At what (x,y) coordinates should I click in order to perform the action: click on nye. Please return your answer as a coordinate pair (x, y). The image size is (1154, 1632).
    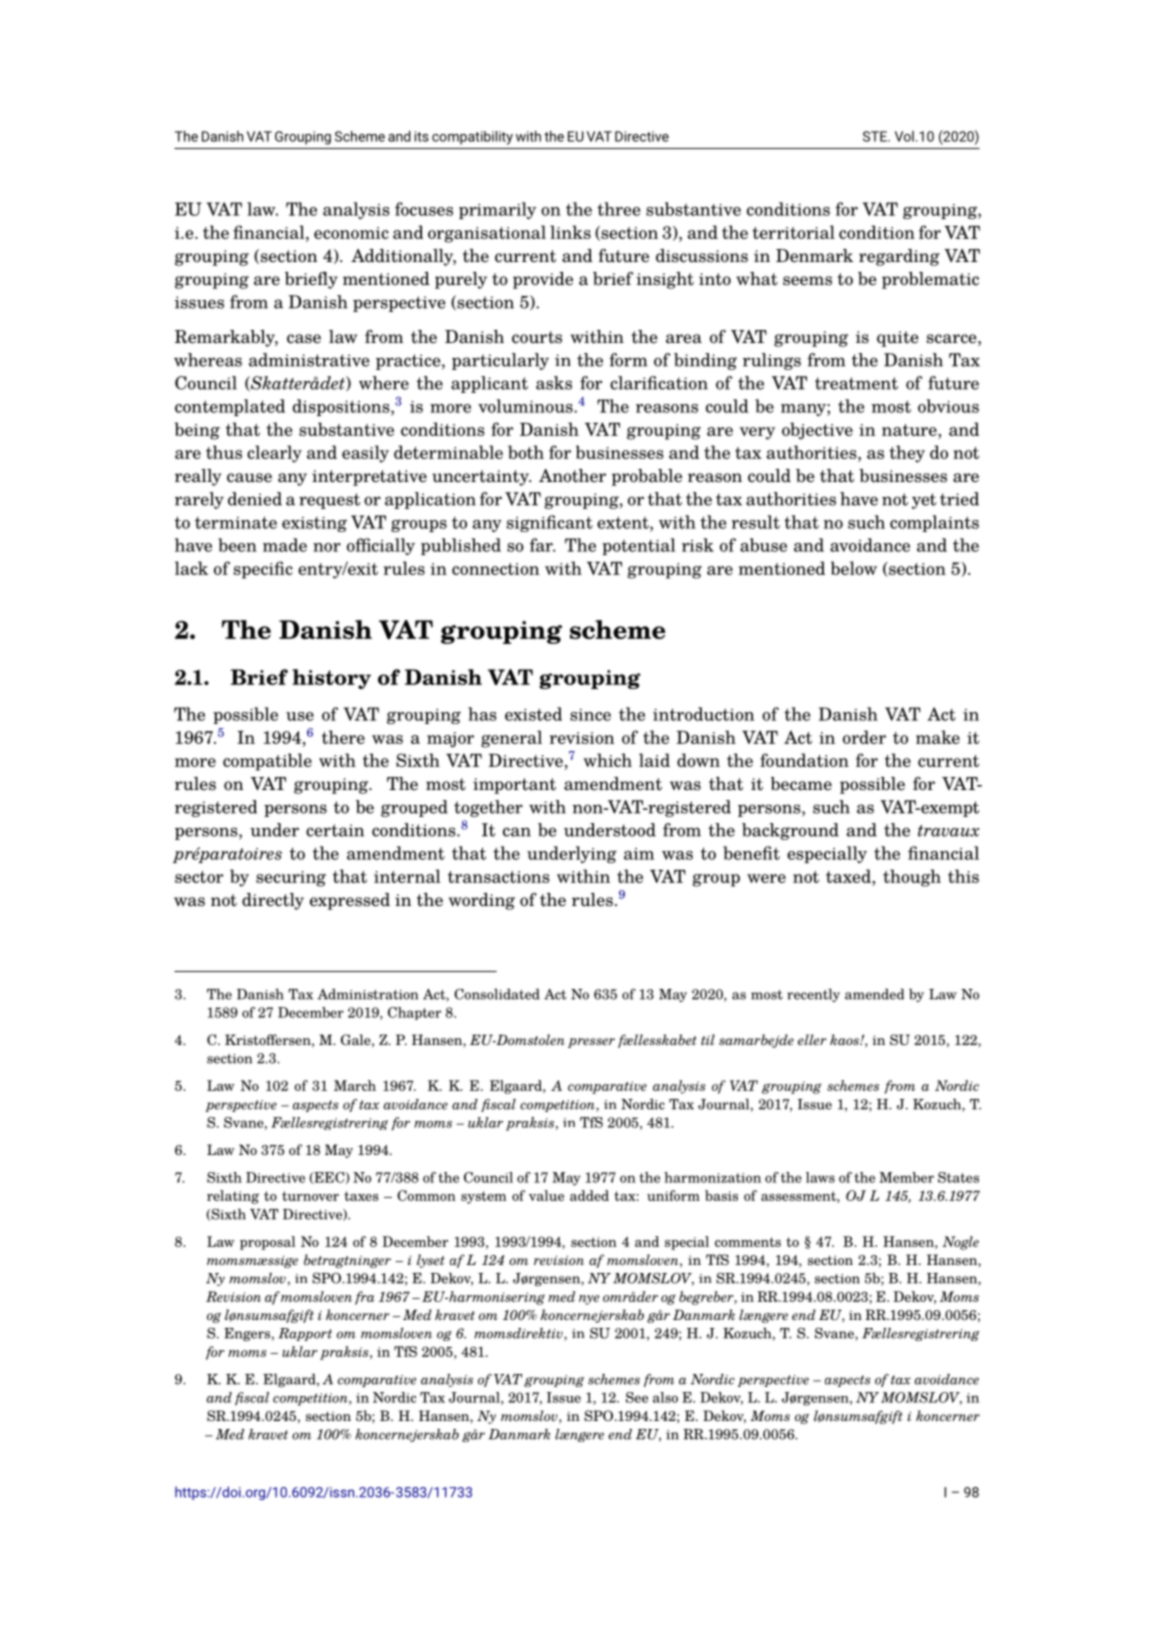
    Looking at the image, I should click on (589, 1300).
